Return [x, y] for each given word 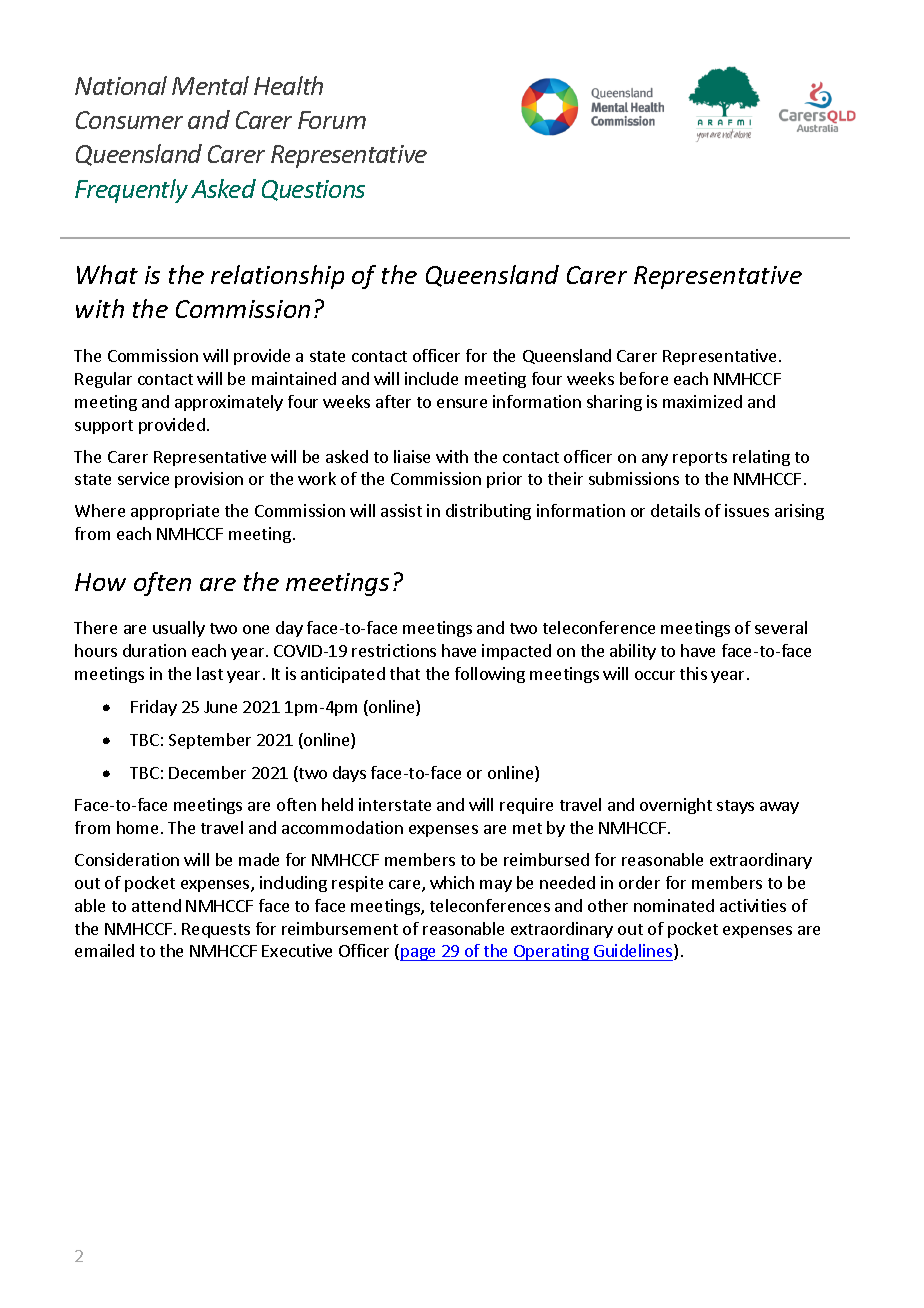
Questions [313, 190]
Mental [210, 85]
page [419, 954]
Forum [332, 120]
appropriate [175, 512]
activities [753, 905]
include [431, 378]
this [693, 673]
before [644, 378]
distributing [488, 512]
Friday [154, 708]
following [490, 675]
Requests [216, 930]
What [107, 274]
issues [747, 510]
